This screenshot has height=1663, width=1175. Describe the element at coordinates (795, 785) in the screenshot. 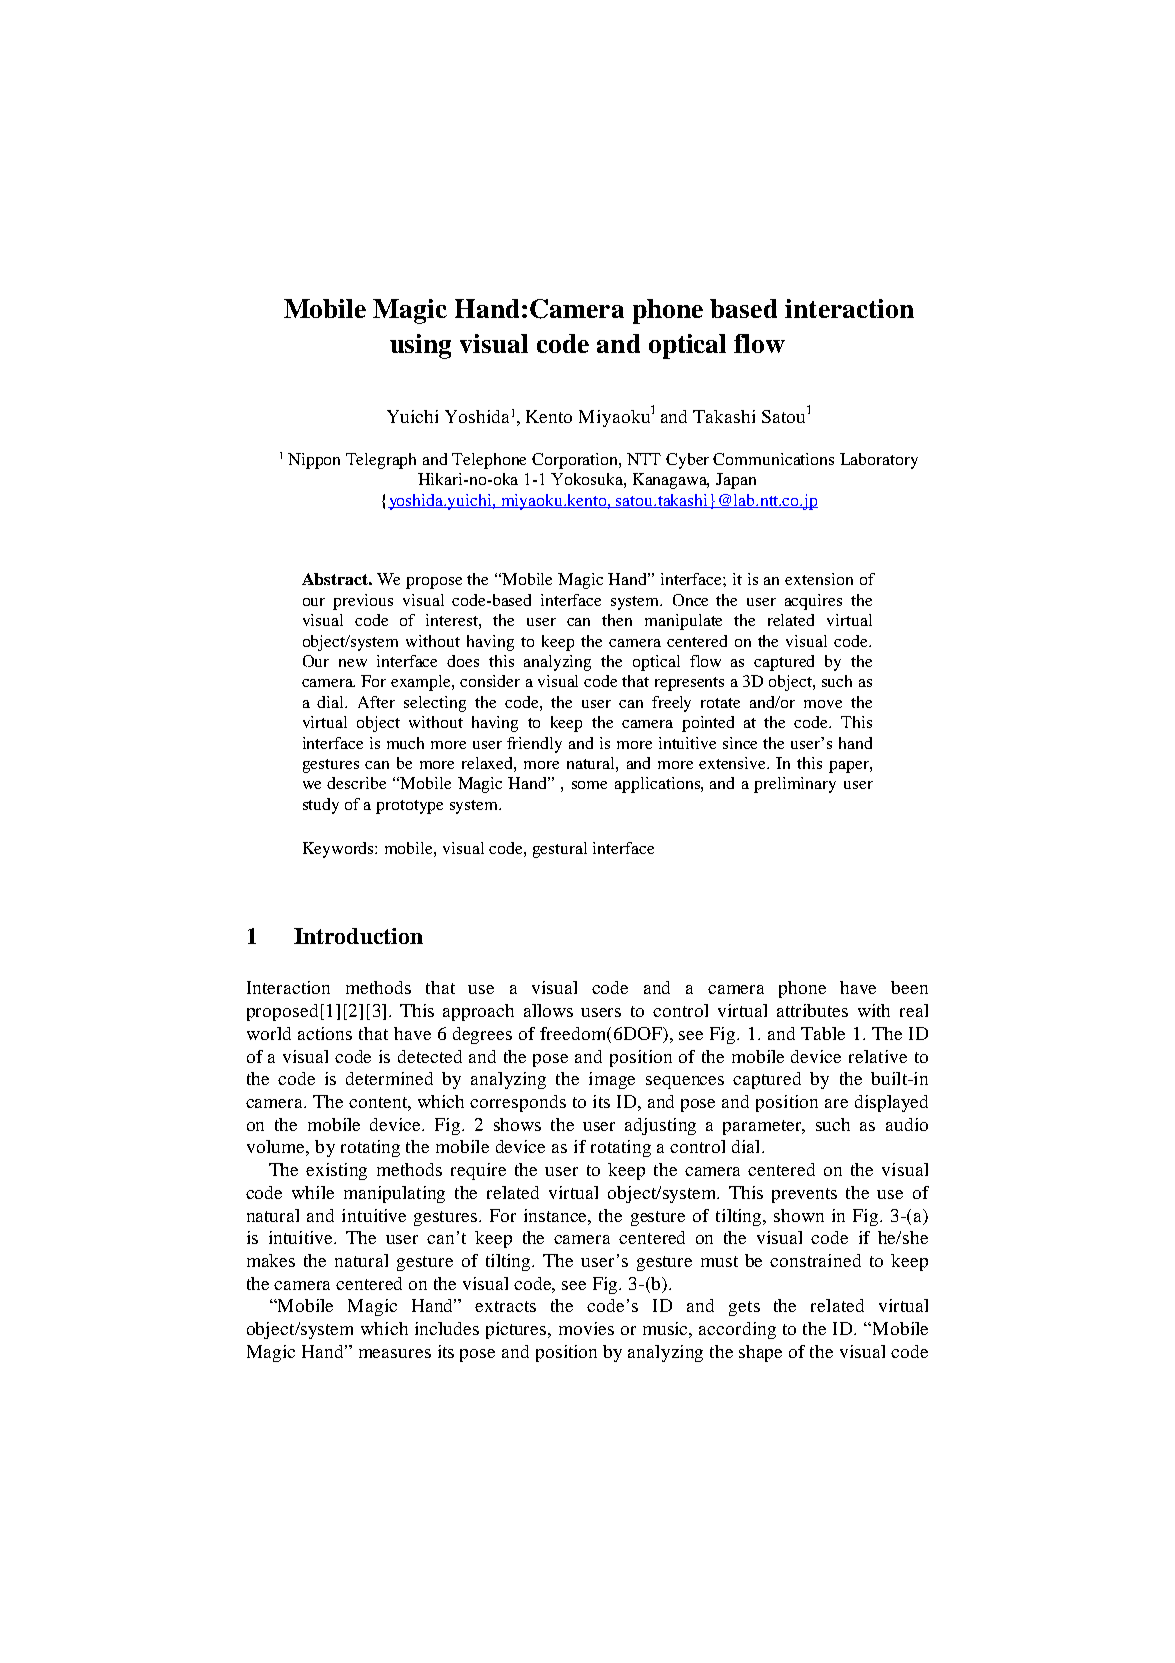

I see `preliminary` at that location.
